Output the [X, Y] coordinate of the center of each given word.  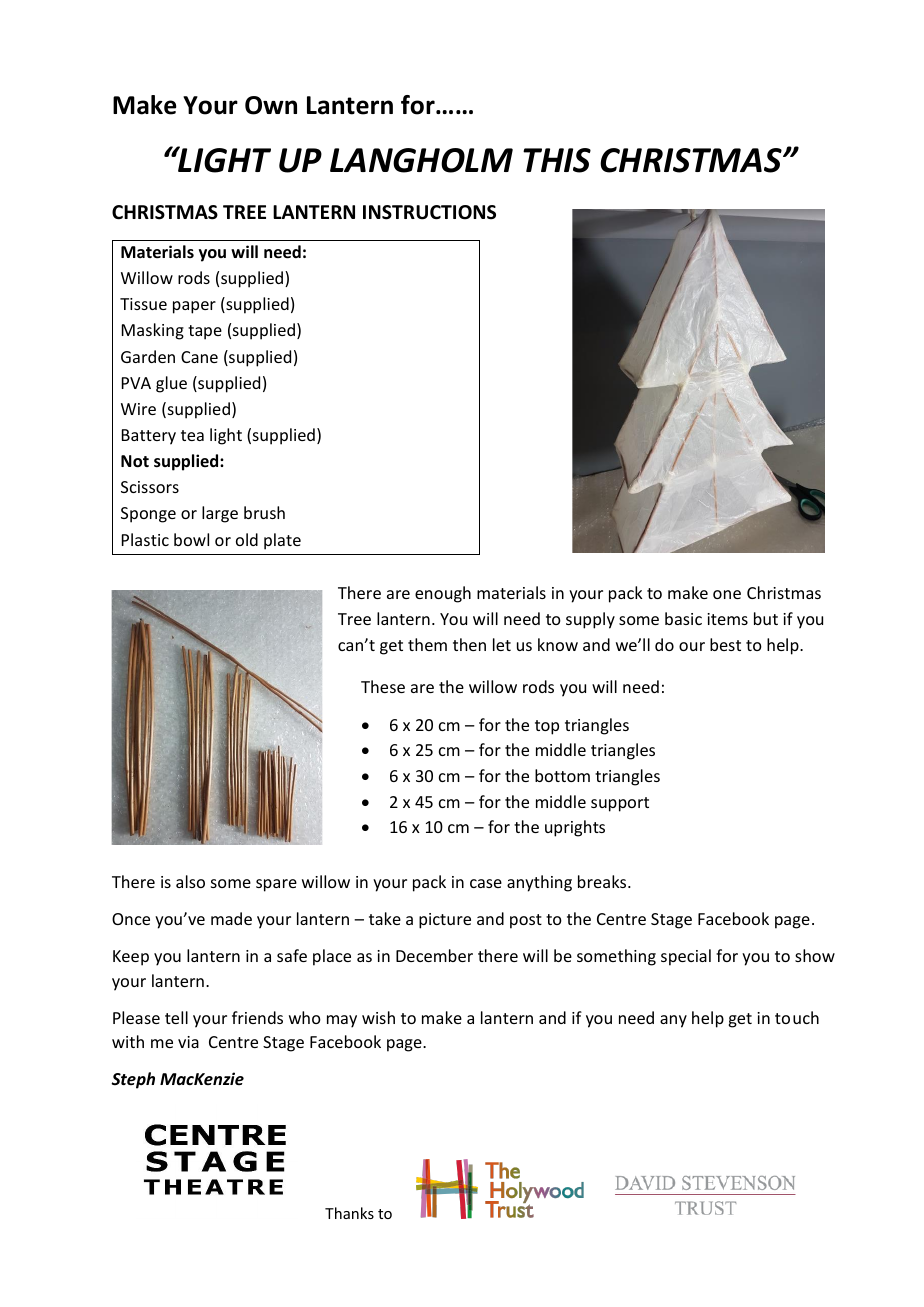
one [727, 594]
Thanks [349, 1213]
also [190, 881]
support [620, 804]
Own [271, 105]
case [486, 883]
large [220, 514]
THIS [557, 160]
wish [378, 1017]
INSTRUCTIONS [429, 212]
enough [443, 594]
